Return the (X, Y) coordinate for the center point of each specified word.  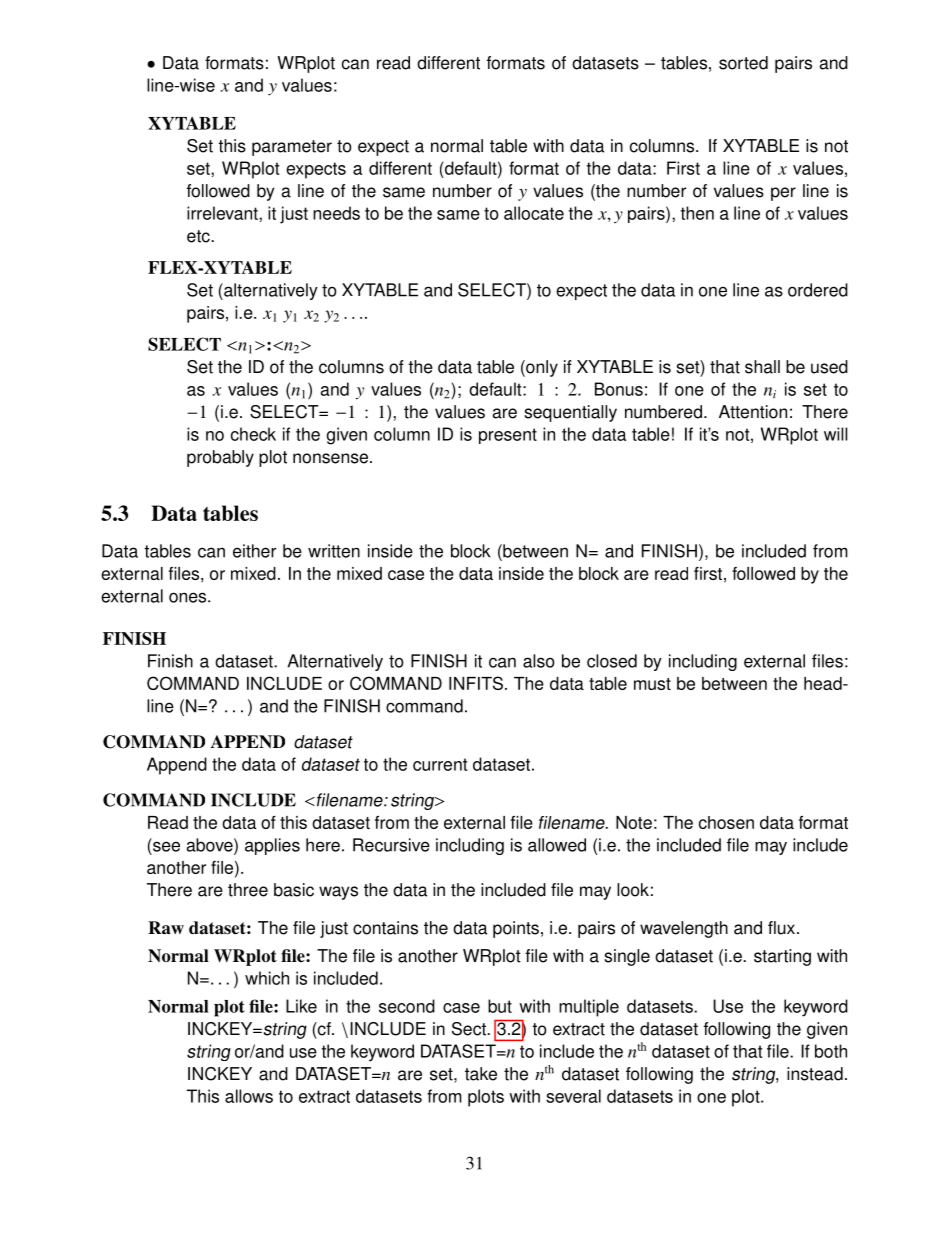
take (481, 1074)
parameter (292, 148)
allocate (534, 213)
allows (249, 1096)
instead (815, 1074)
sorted (743, 63)
